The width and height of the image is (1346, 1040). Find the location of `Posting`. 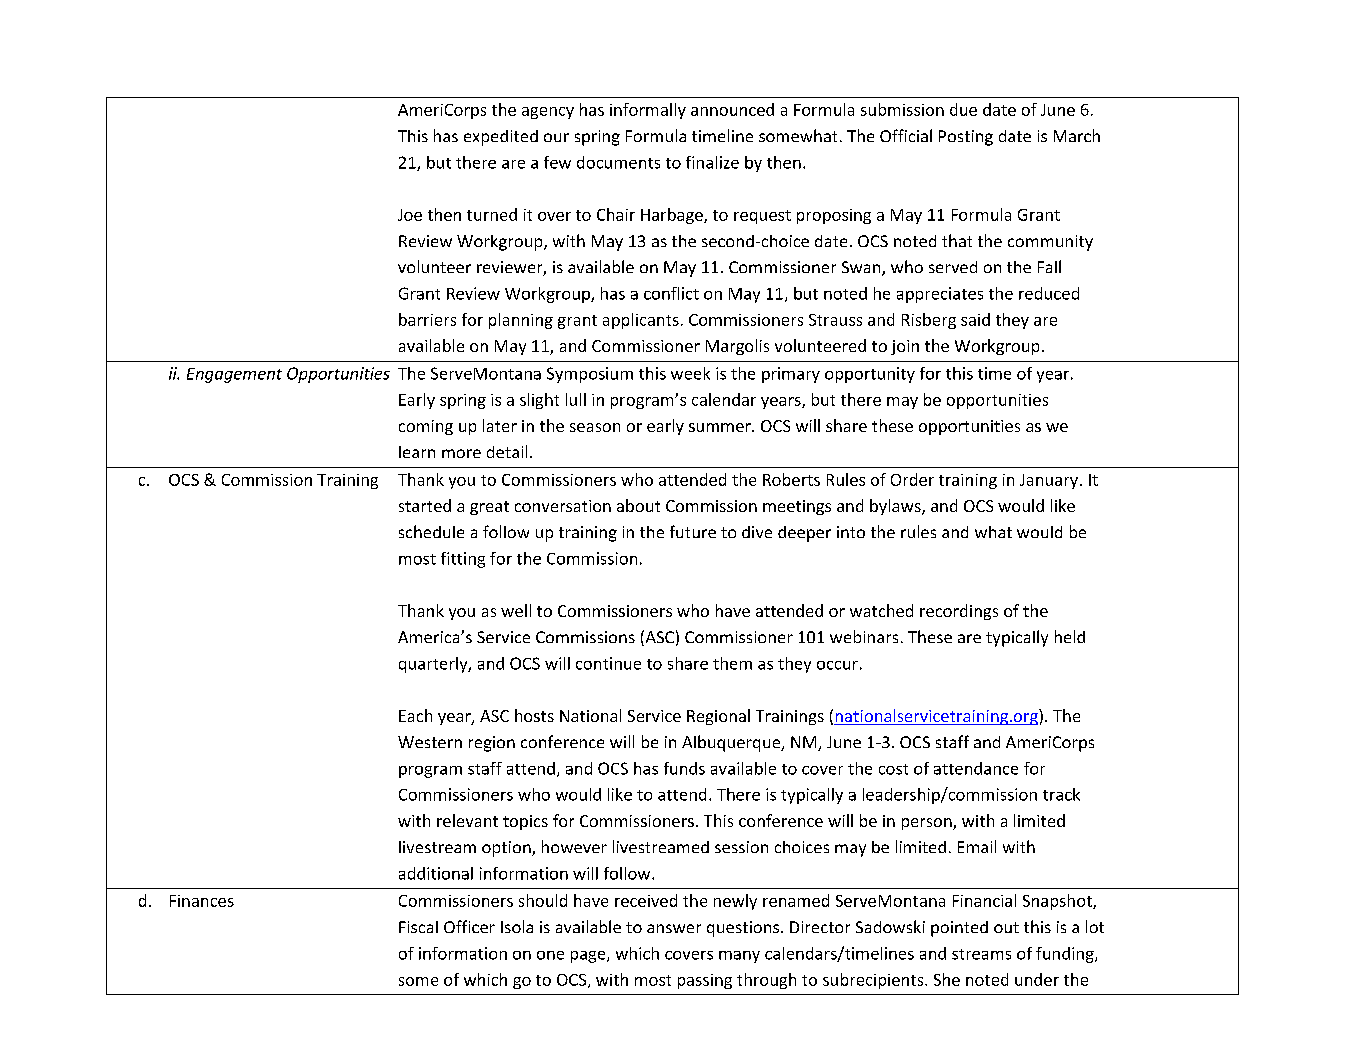

Posting is located at coordinates (966, 138).
